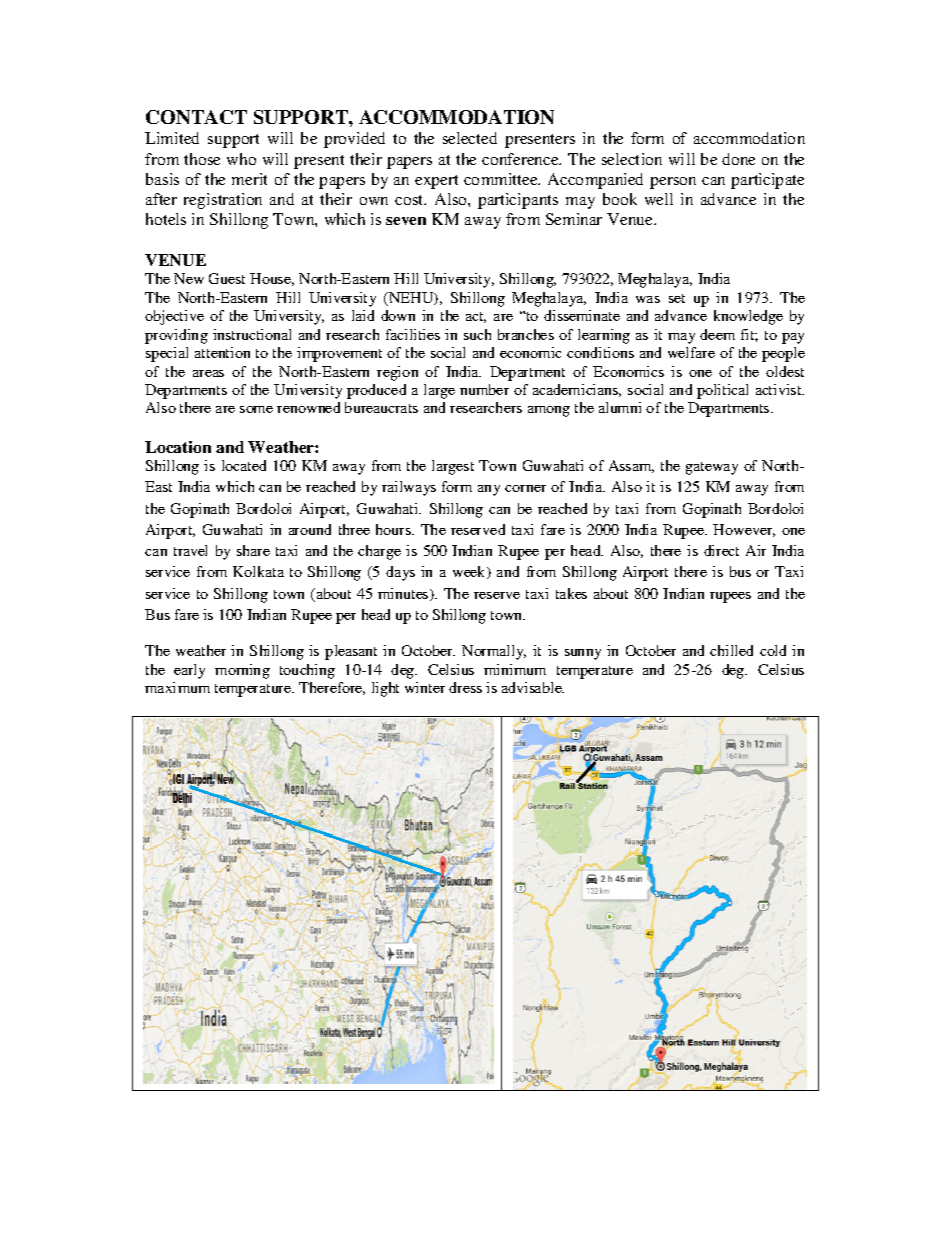 This screenshot has width=952, height=1233. I want to click on dress, so click(465, 687).
